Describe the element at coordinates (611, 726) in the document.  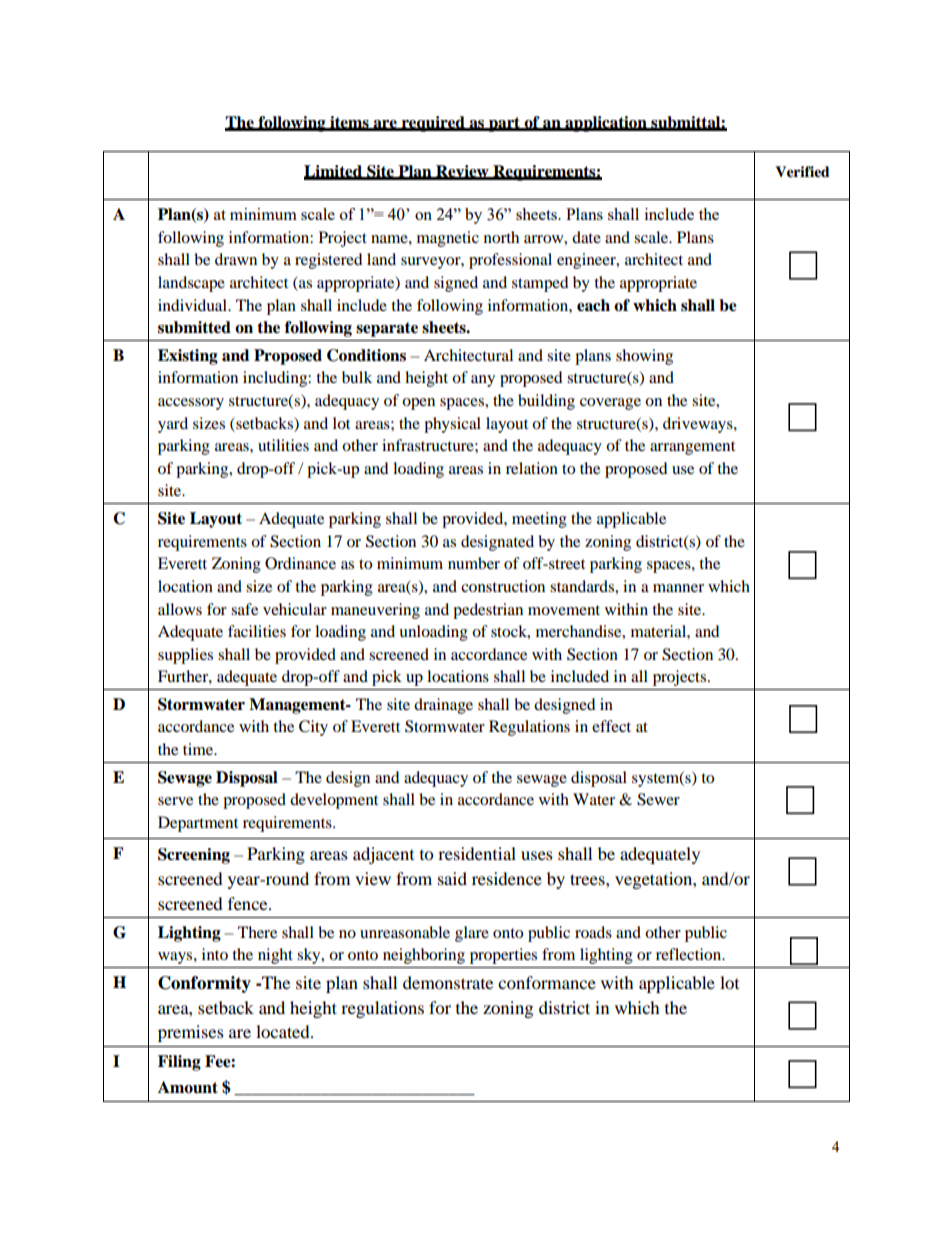
I see `effect` at that location.
